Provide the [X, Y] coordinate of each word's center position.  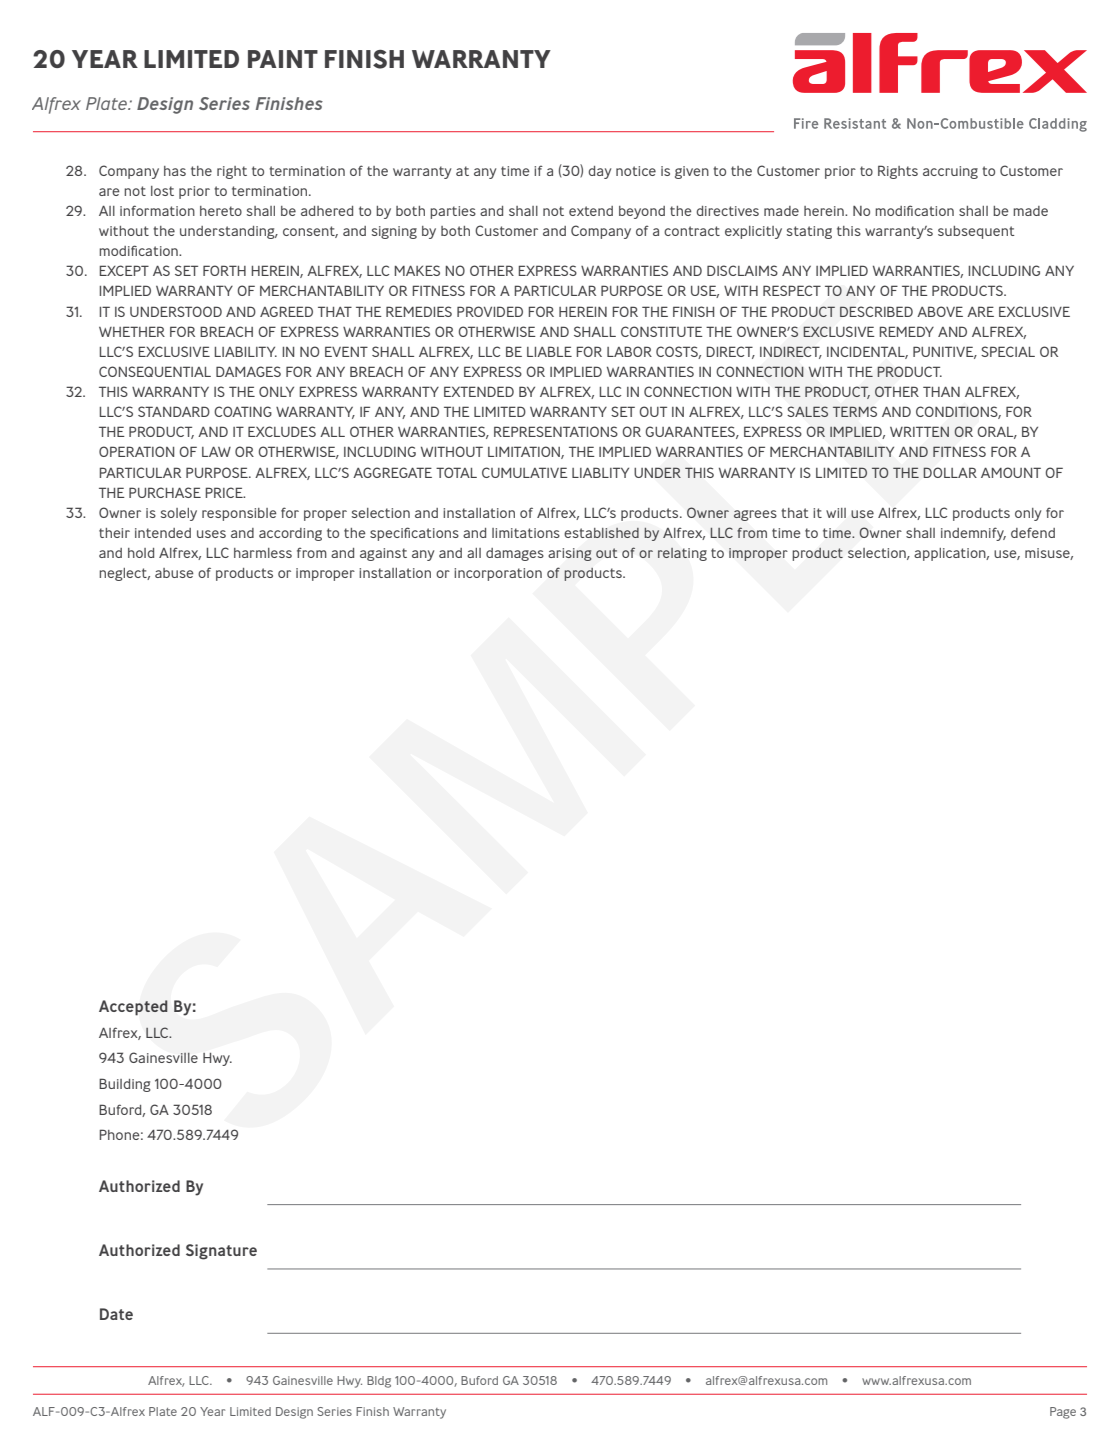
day [599, 172]
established [601, 533]
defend [1033, 532]
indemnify [973, 534]
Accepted [133, 1008]
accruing [950, 172]
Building [125, 1085]
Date [116, 1314]
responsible [239, 514]
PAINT [283, 59]
